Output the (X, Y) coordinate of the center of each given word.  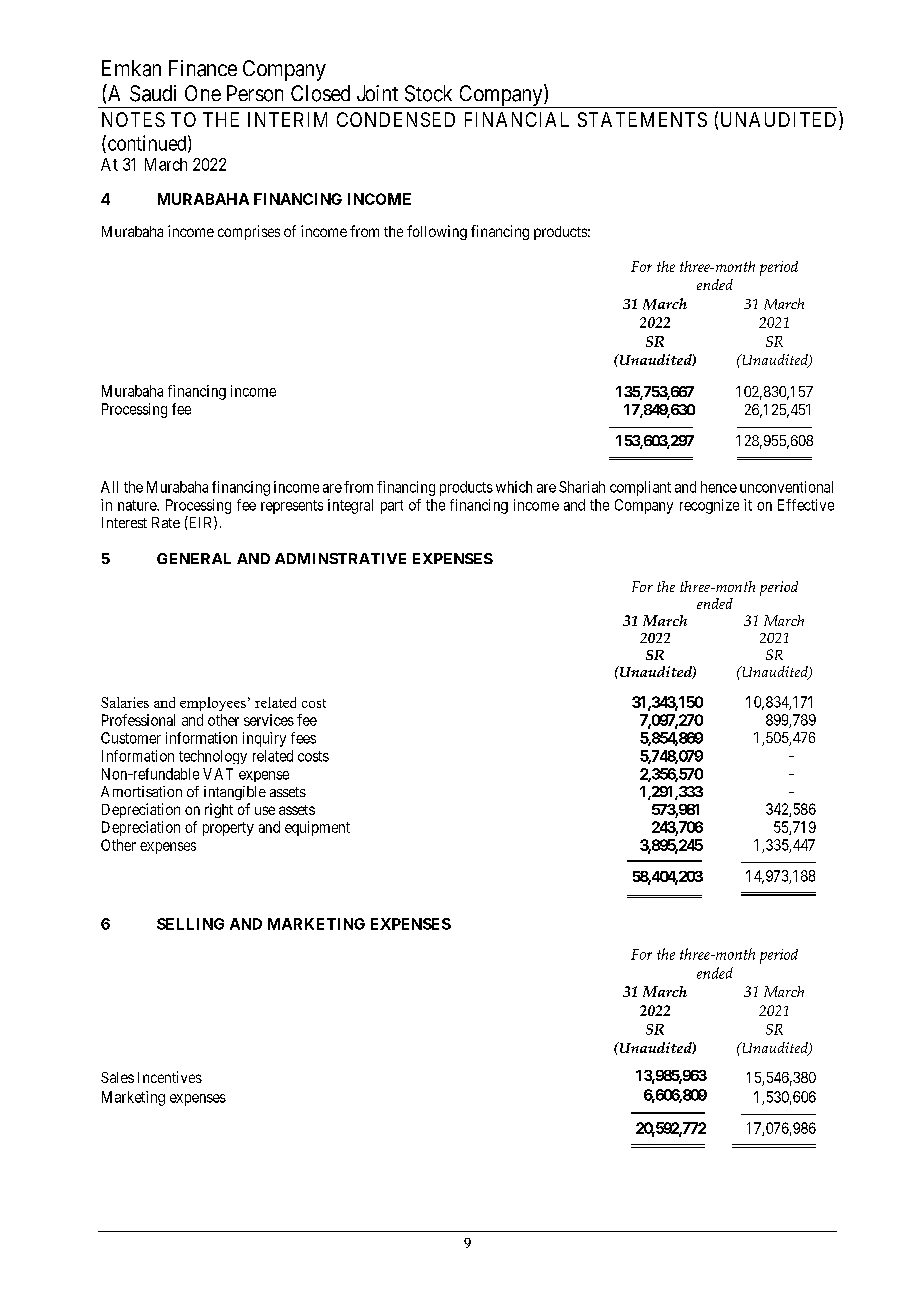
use (265, 810)
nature (138, 505)
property (228, 829)
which (514, 487)
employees (213, 704)
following (437, 232)
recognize (709, 506)
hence (719, 487)
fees (303, 738)
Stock (428, 93)
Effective (806, 505)
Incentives (170, 1077)
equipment (317, 828)
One (203, 93)
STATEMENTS (642, 119)
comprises (249, 232)
